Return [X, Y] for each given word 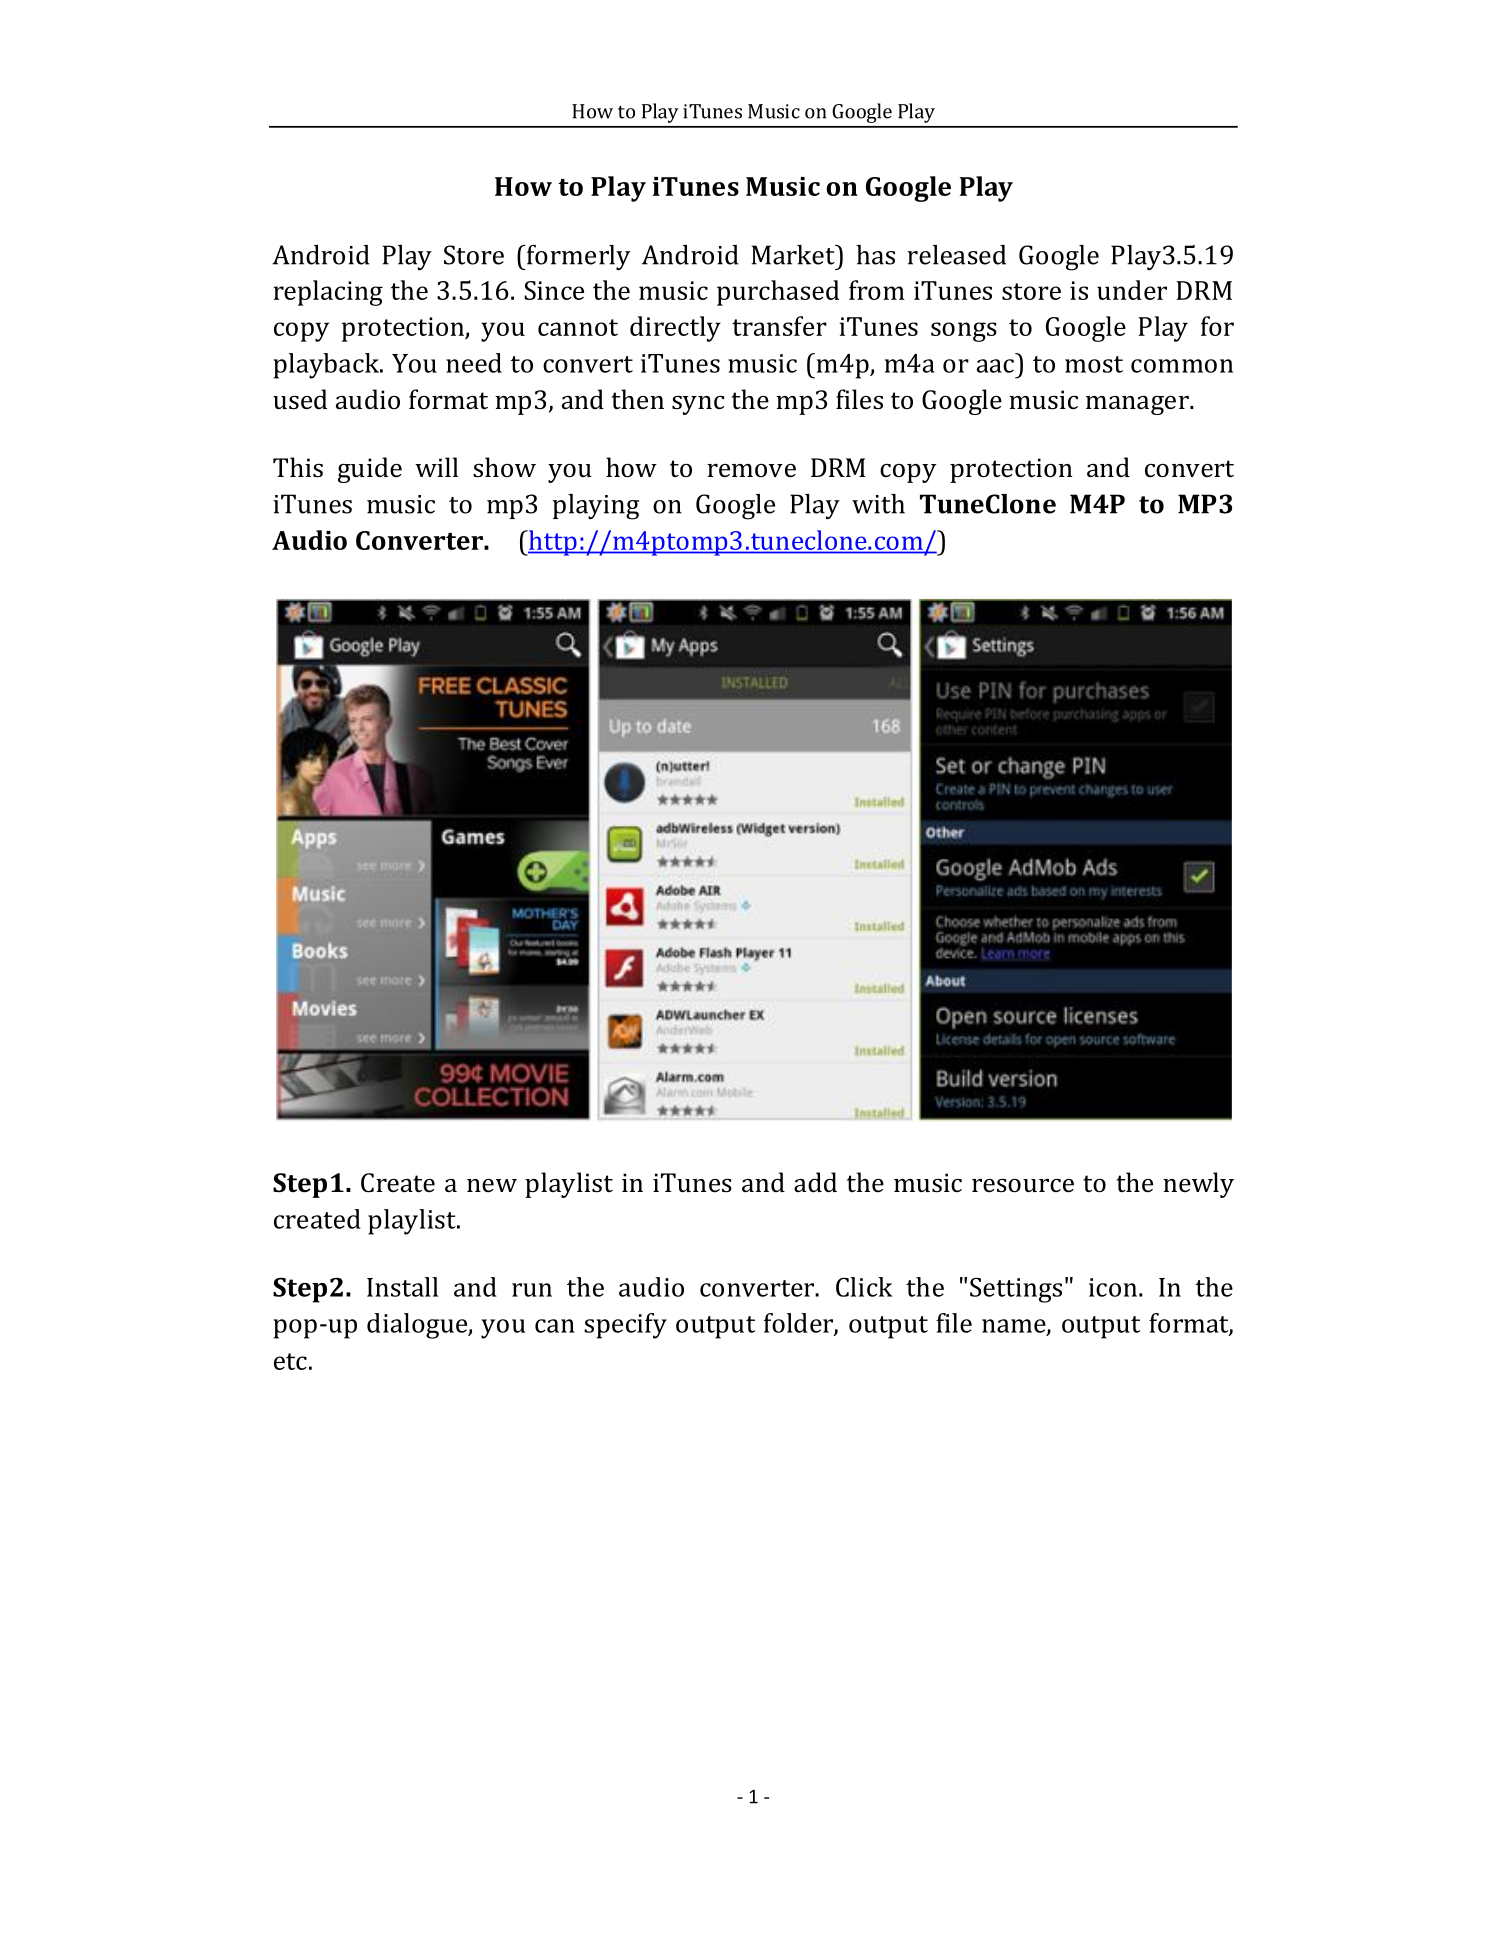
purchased [778, 293]
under [1132, 290]
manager [1138, 405]
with [878, 504]
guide [370, 470]
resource [1023, 1186]
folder [799, 1324]
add [815, 1182]
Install [402, 1287]
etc [290, 1361]
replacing [328, 293]
